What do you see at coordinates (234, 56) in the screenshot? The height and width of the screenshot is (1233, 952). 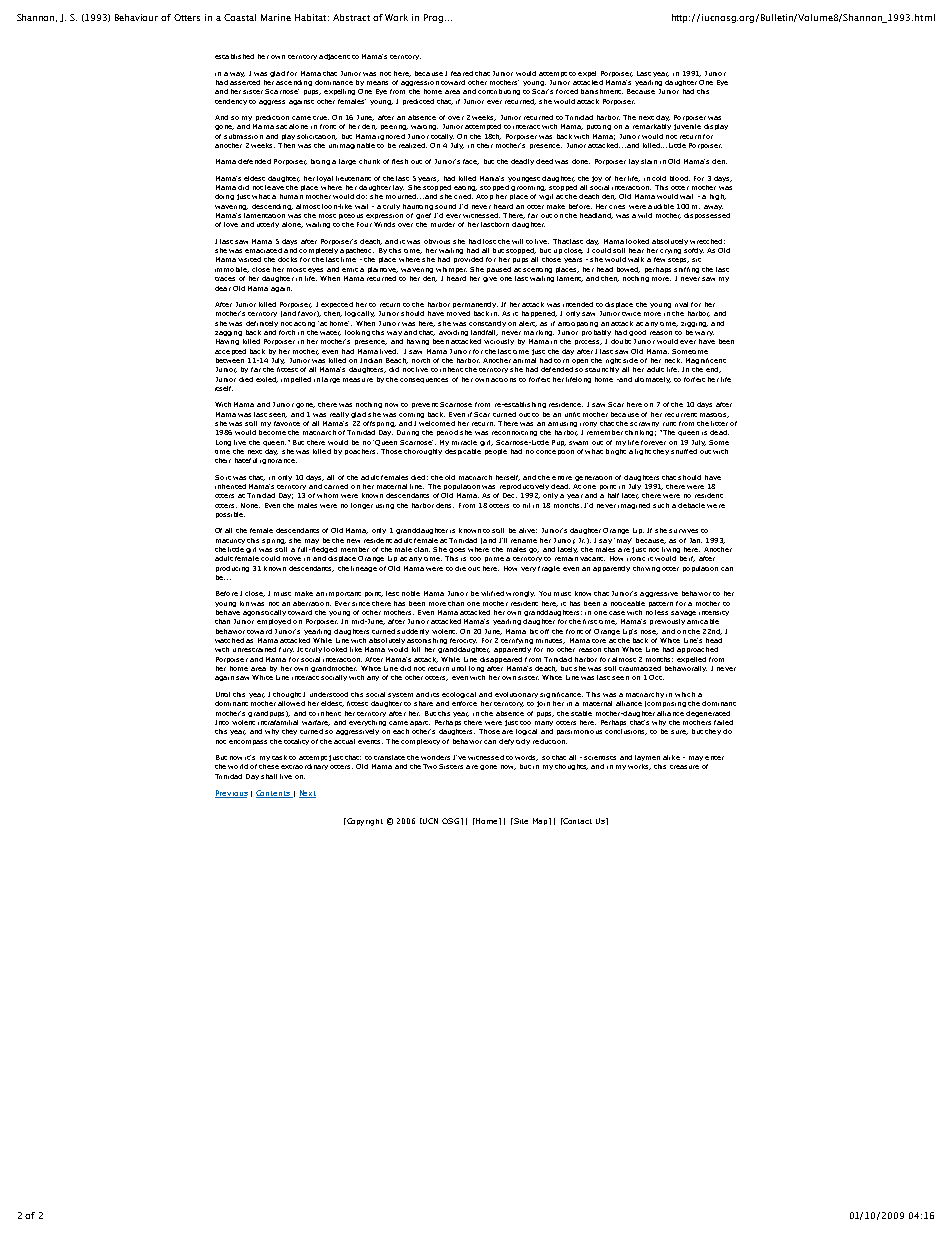 I see `established` at bounding box center [234, 56].
